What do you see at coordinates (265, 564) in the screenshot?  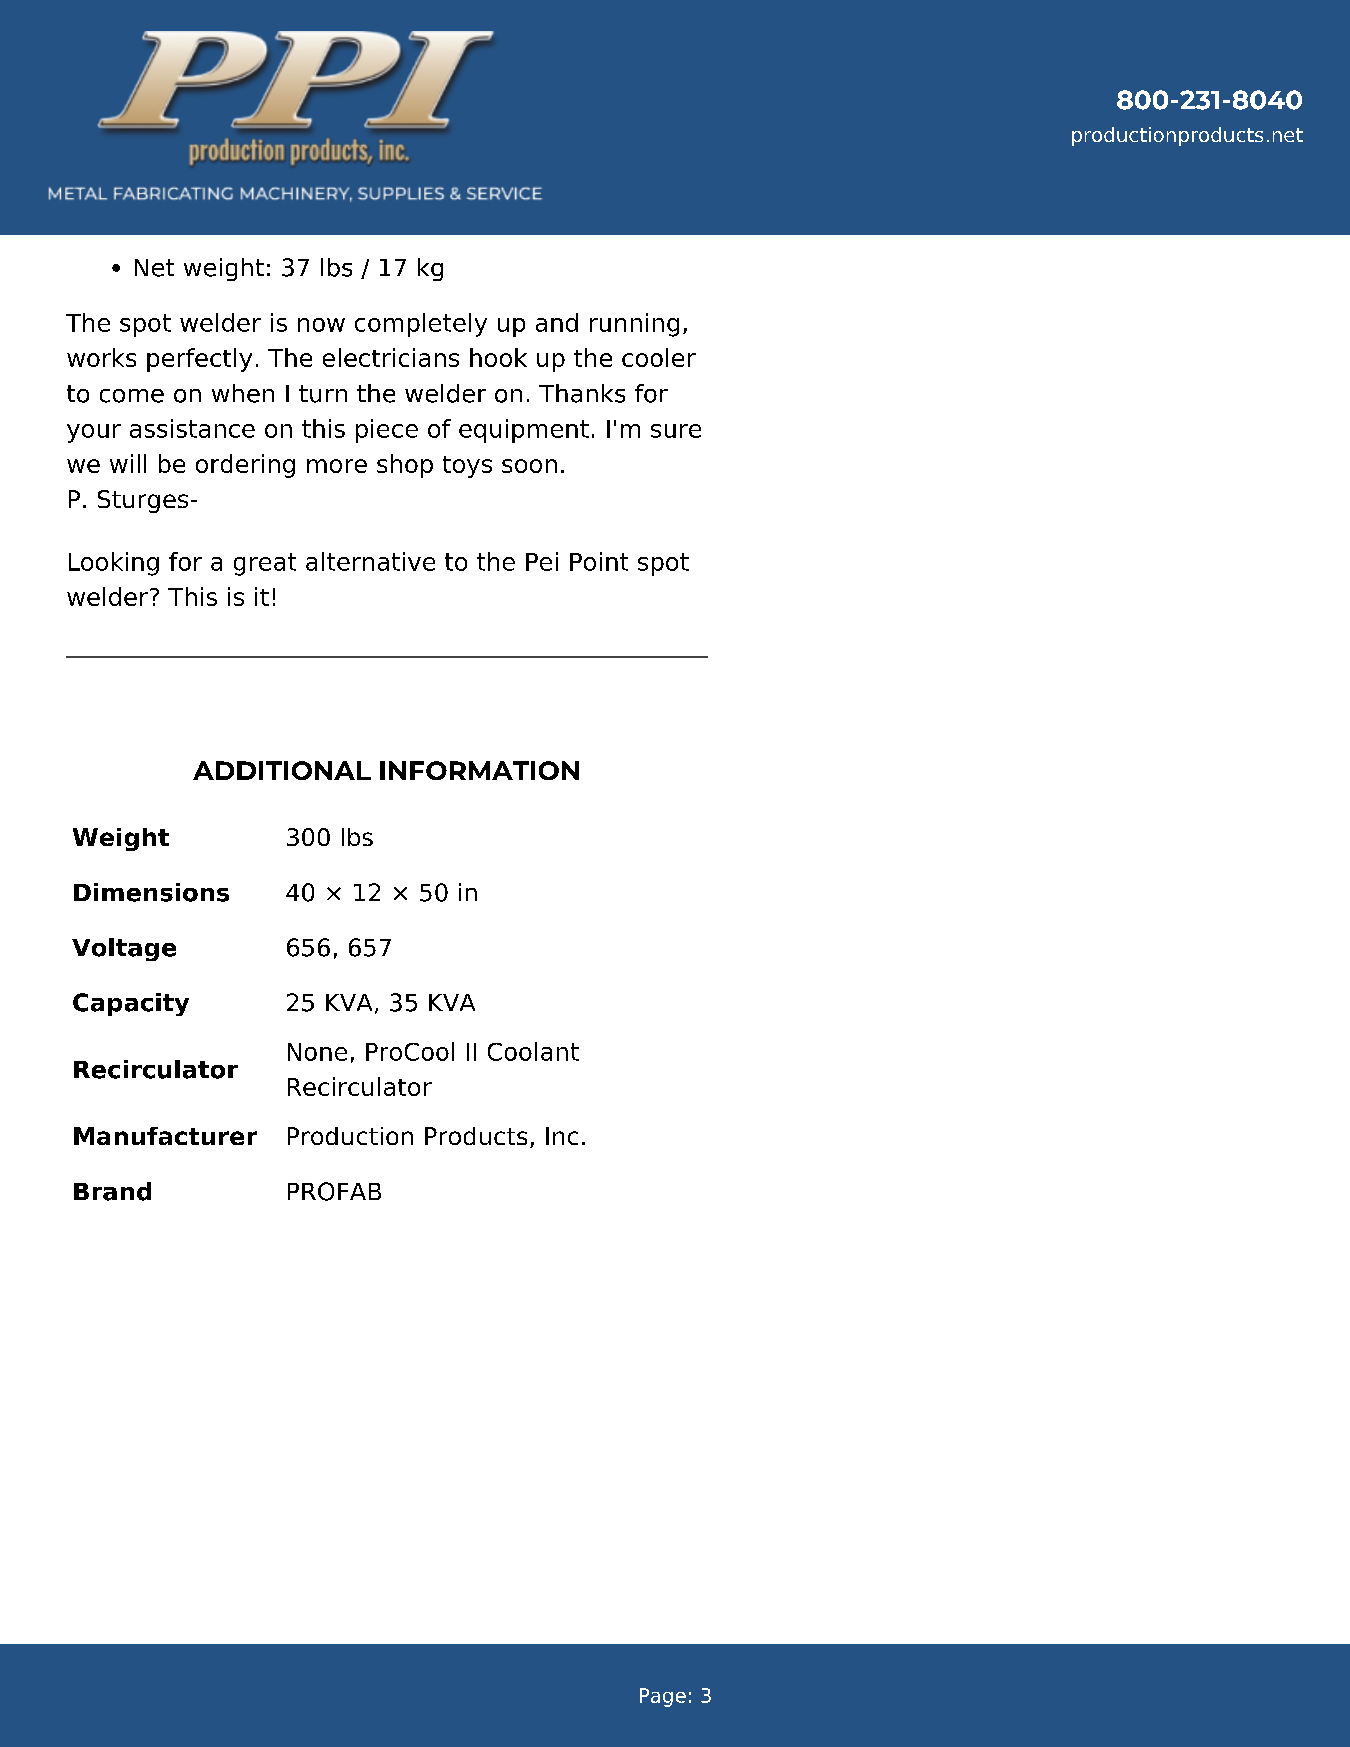 I see `great` at bounding box center [265, 564].
